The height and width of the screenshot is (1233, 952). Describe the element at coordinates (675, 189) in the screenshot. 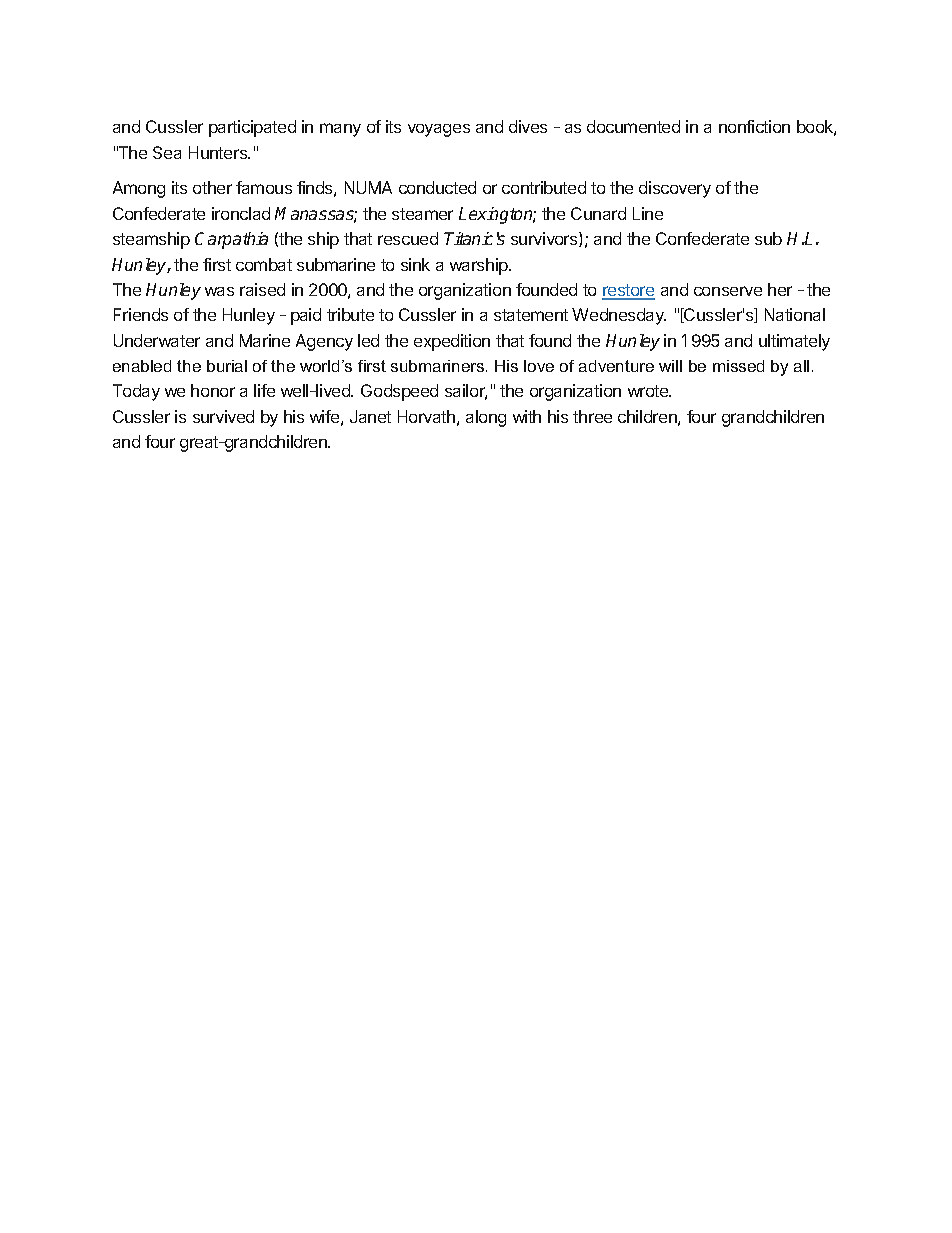

I see `discovery` at that location.
